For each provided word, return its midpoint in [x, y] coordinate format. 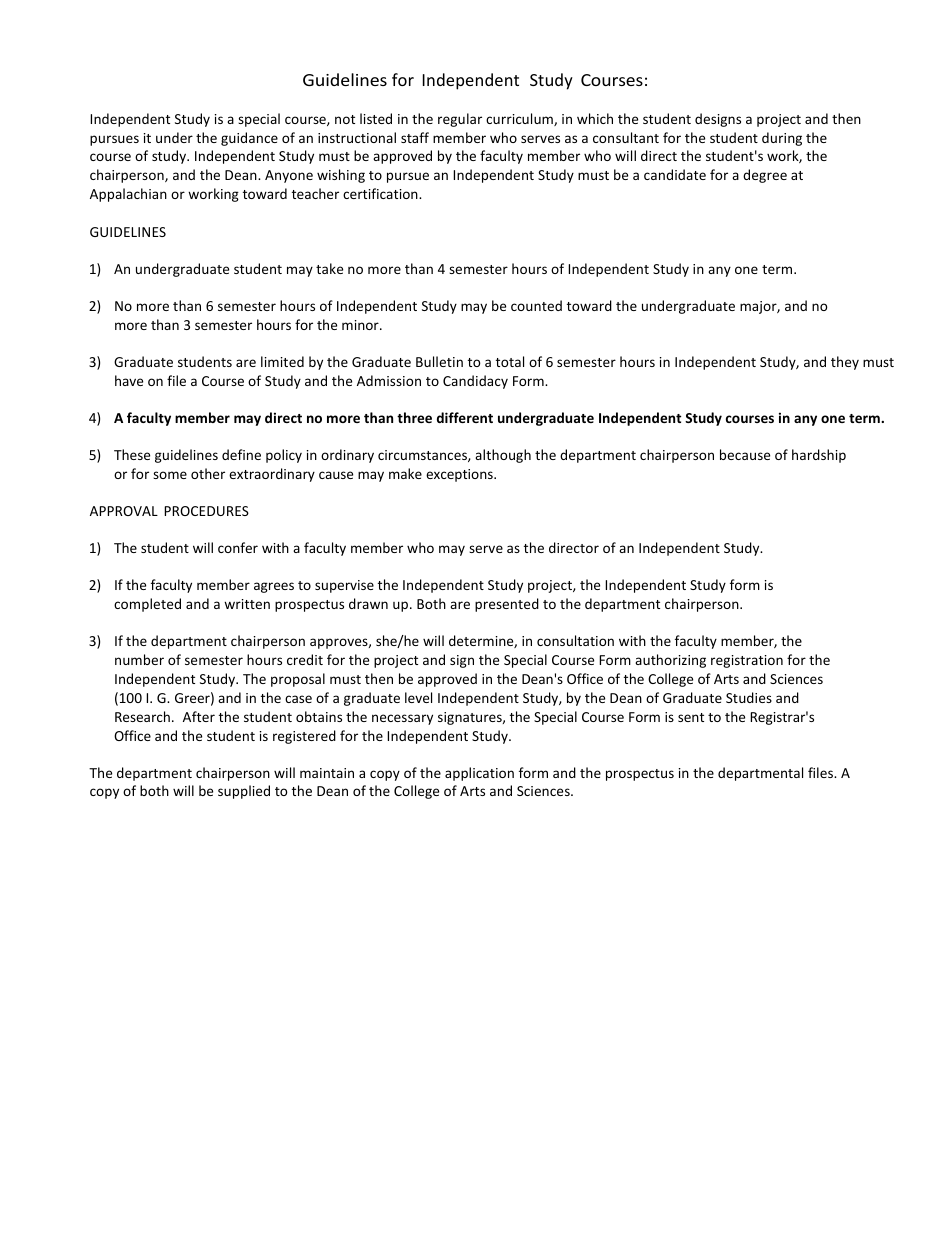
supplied [244, 792]
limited [282, 361]
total [510, 361]
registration [747, 661]
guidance [249, 139]
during [782, 139]
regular [460, 120]
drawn [368, 603]
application [479, 774]
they [845, 363]
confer [238, 547]
